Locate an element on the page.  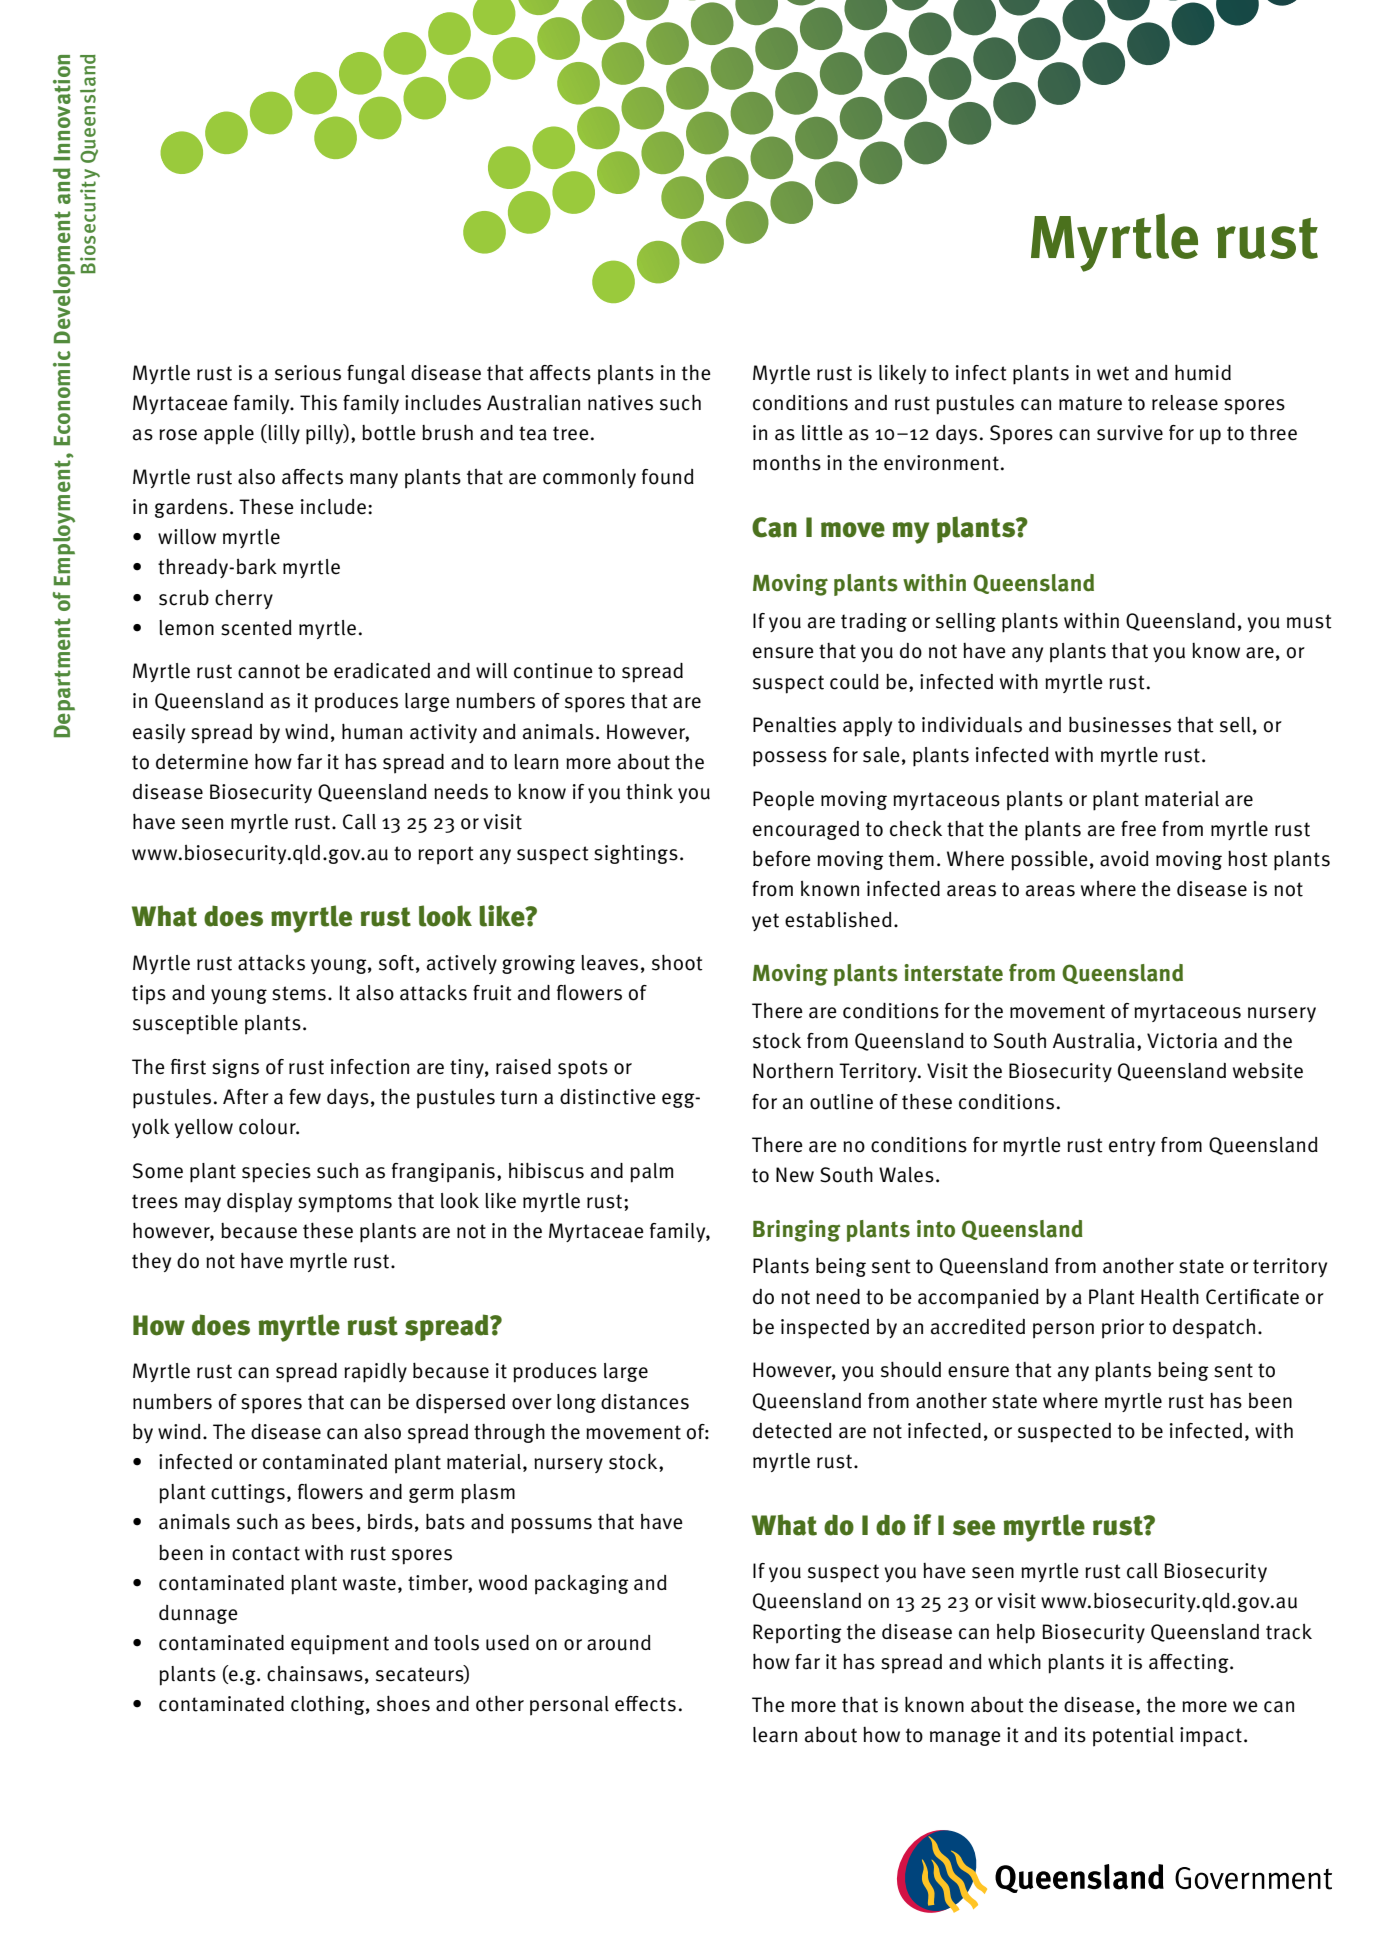
signs is located at coordinates (235, 1068).
